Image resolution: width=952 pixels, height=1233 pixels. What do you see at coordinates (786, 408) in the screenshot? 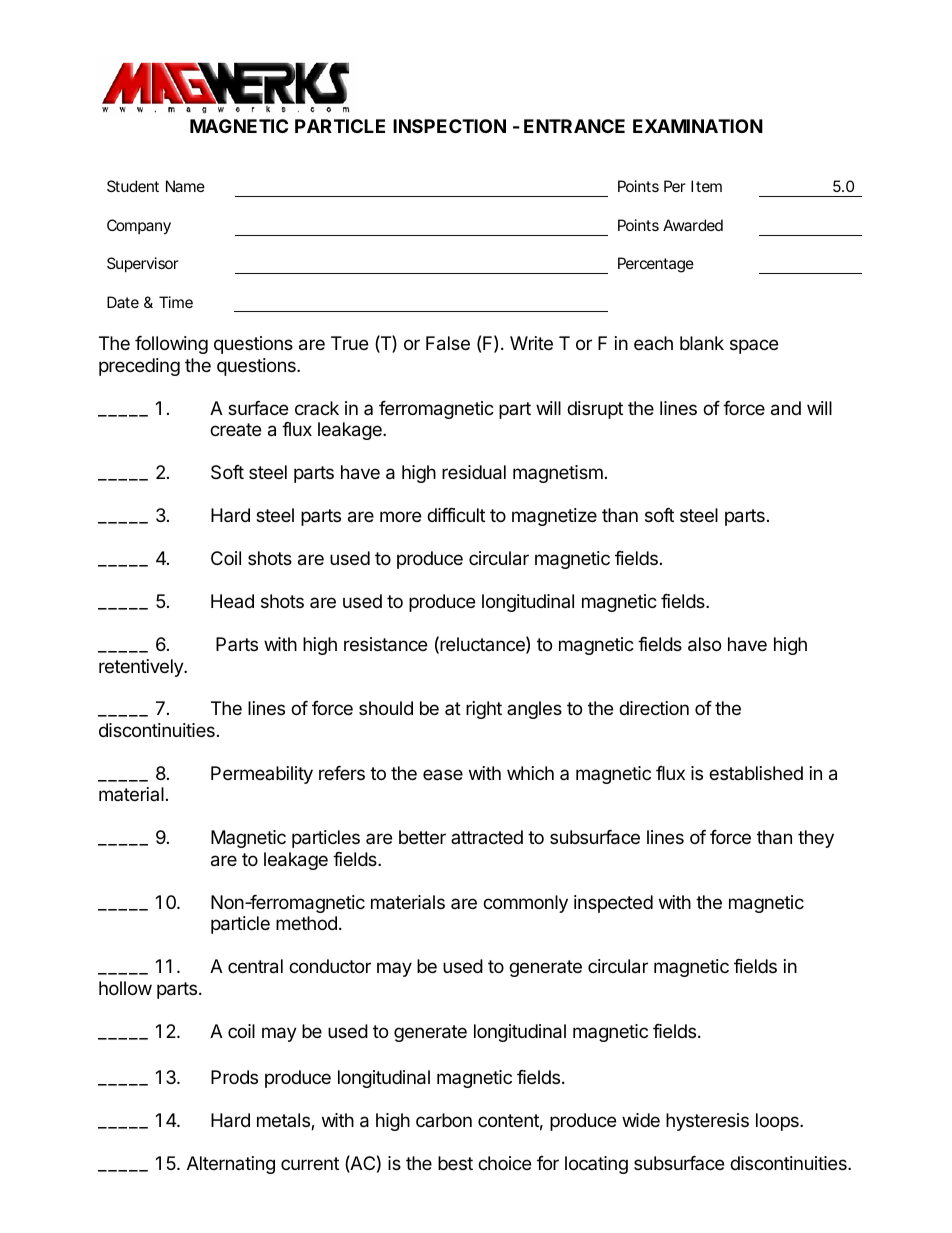
I see `and` at bounding box center [786, 408].
